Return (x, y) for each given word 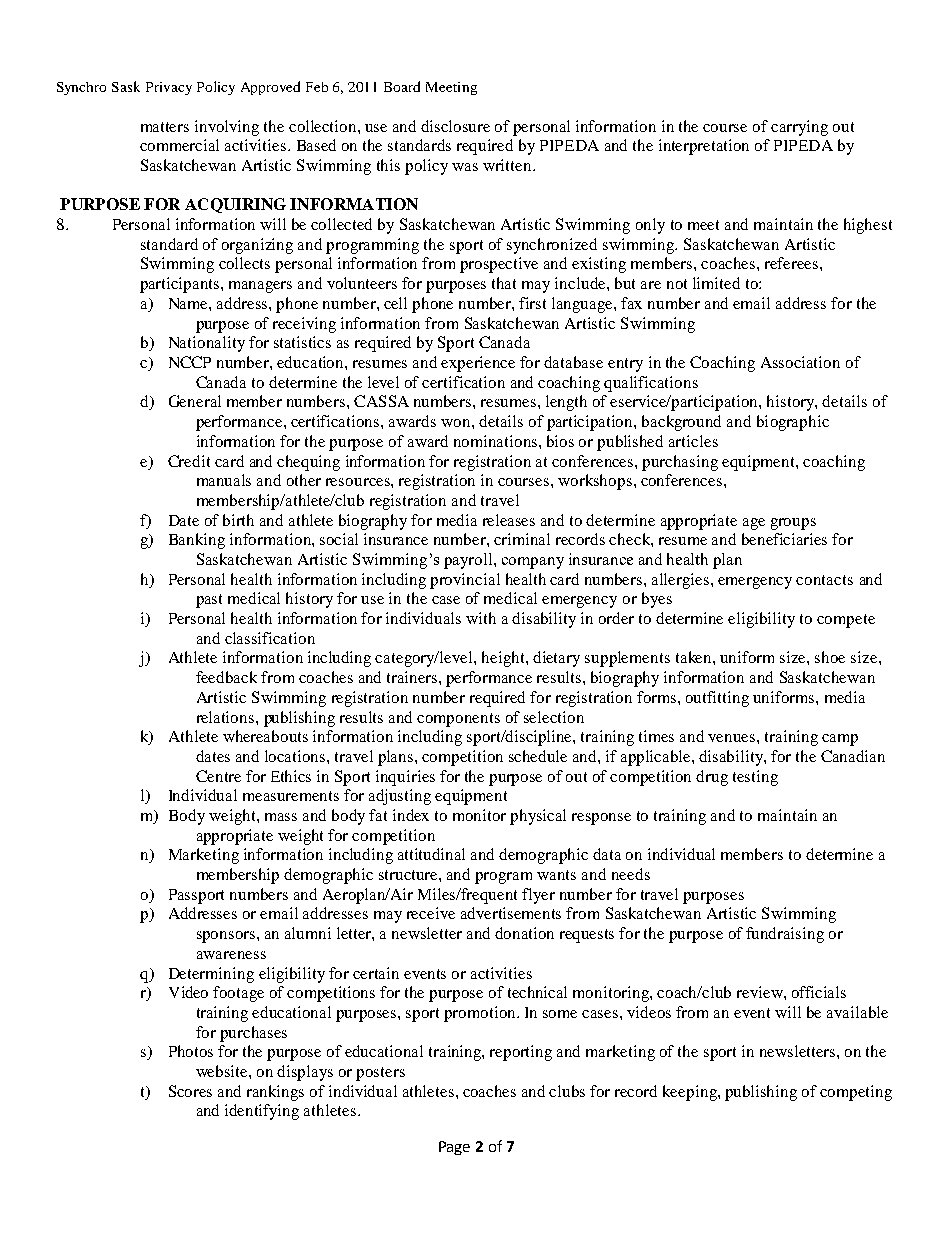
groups (793, 524)
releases (509, 520)
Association (800, 362)
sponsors (227, 937)
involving (227, 128)
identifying (262, 1112)
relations (227, 717)
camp (840, 740)
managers (260, 287)
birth (238, 520)
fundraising (785, 935)
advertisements (511, 913)
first (532, 303)
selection (554, 717)
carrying (799, 128)
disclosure (455, 126)
